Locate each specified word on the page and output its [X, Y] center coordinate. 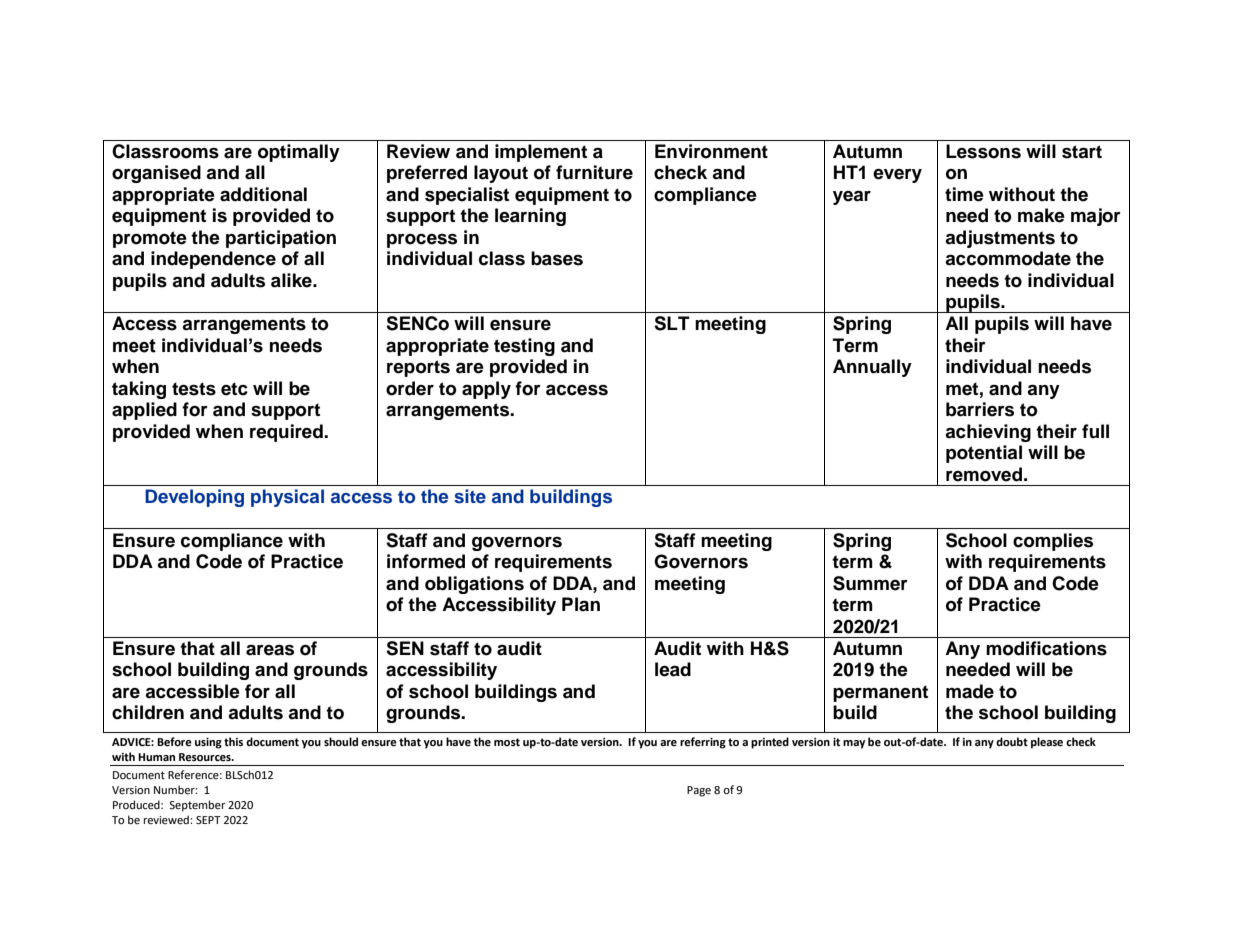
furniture [594, 172]
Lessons [983, 151]
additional [263, 194]
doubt [1012, 742]
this [233, 741]
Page [699, 791]
